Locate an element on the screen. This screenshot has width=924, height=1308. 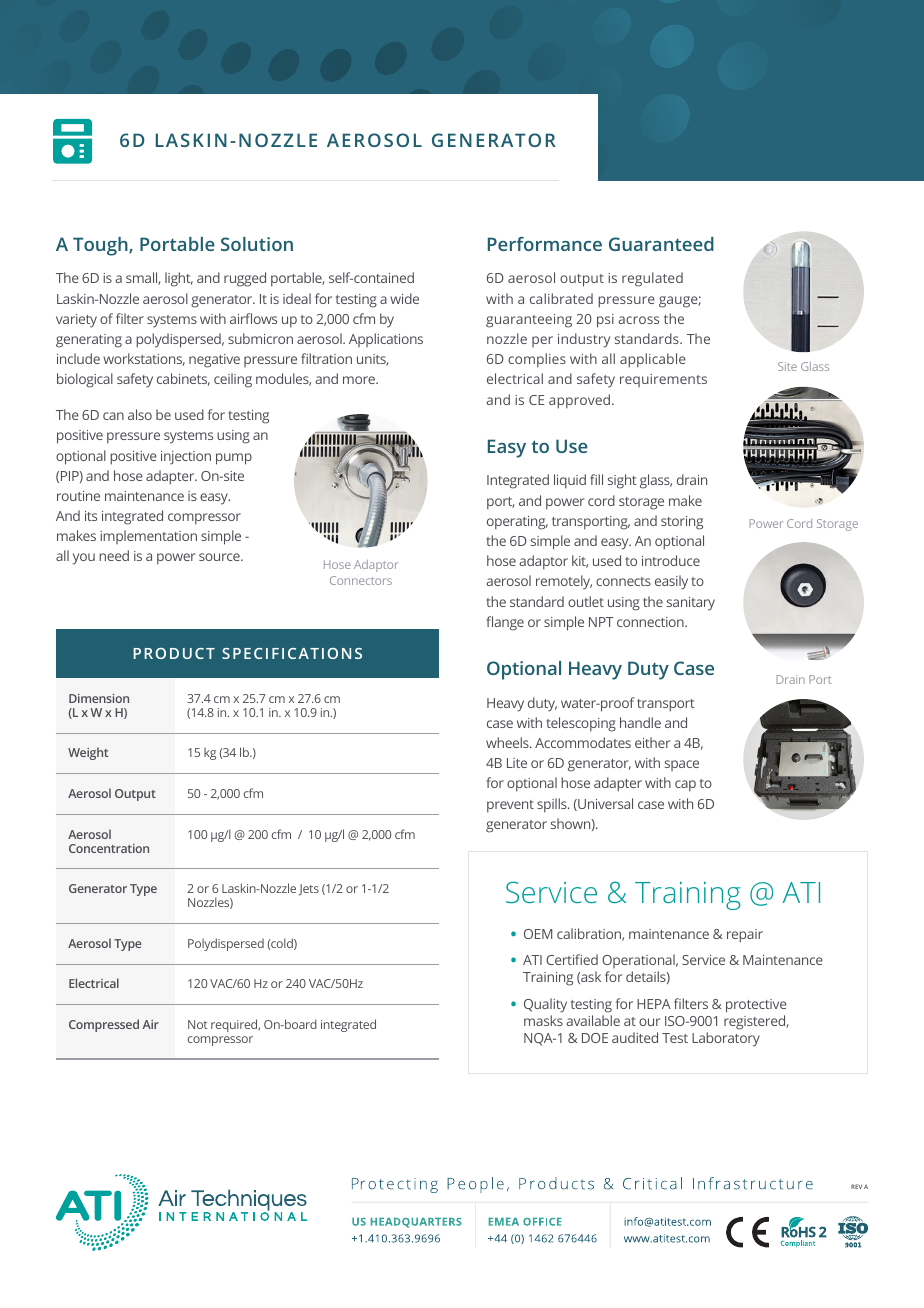
flange is located at coordinates (505, 623).
